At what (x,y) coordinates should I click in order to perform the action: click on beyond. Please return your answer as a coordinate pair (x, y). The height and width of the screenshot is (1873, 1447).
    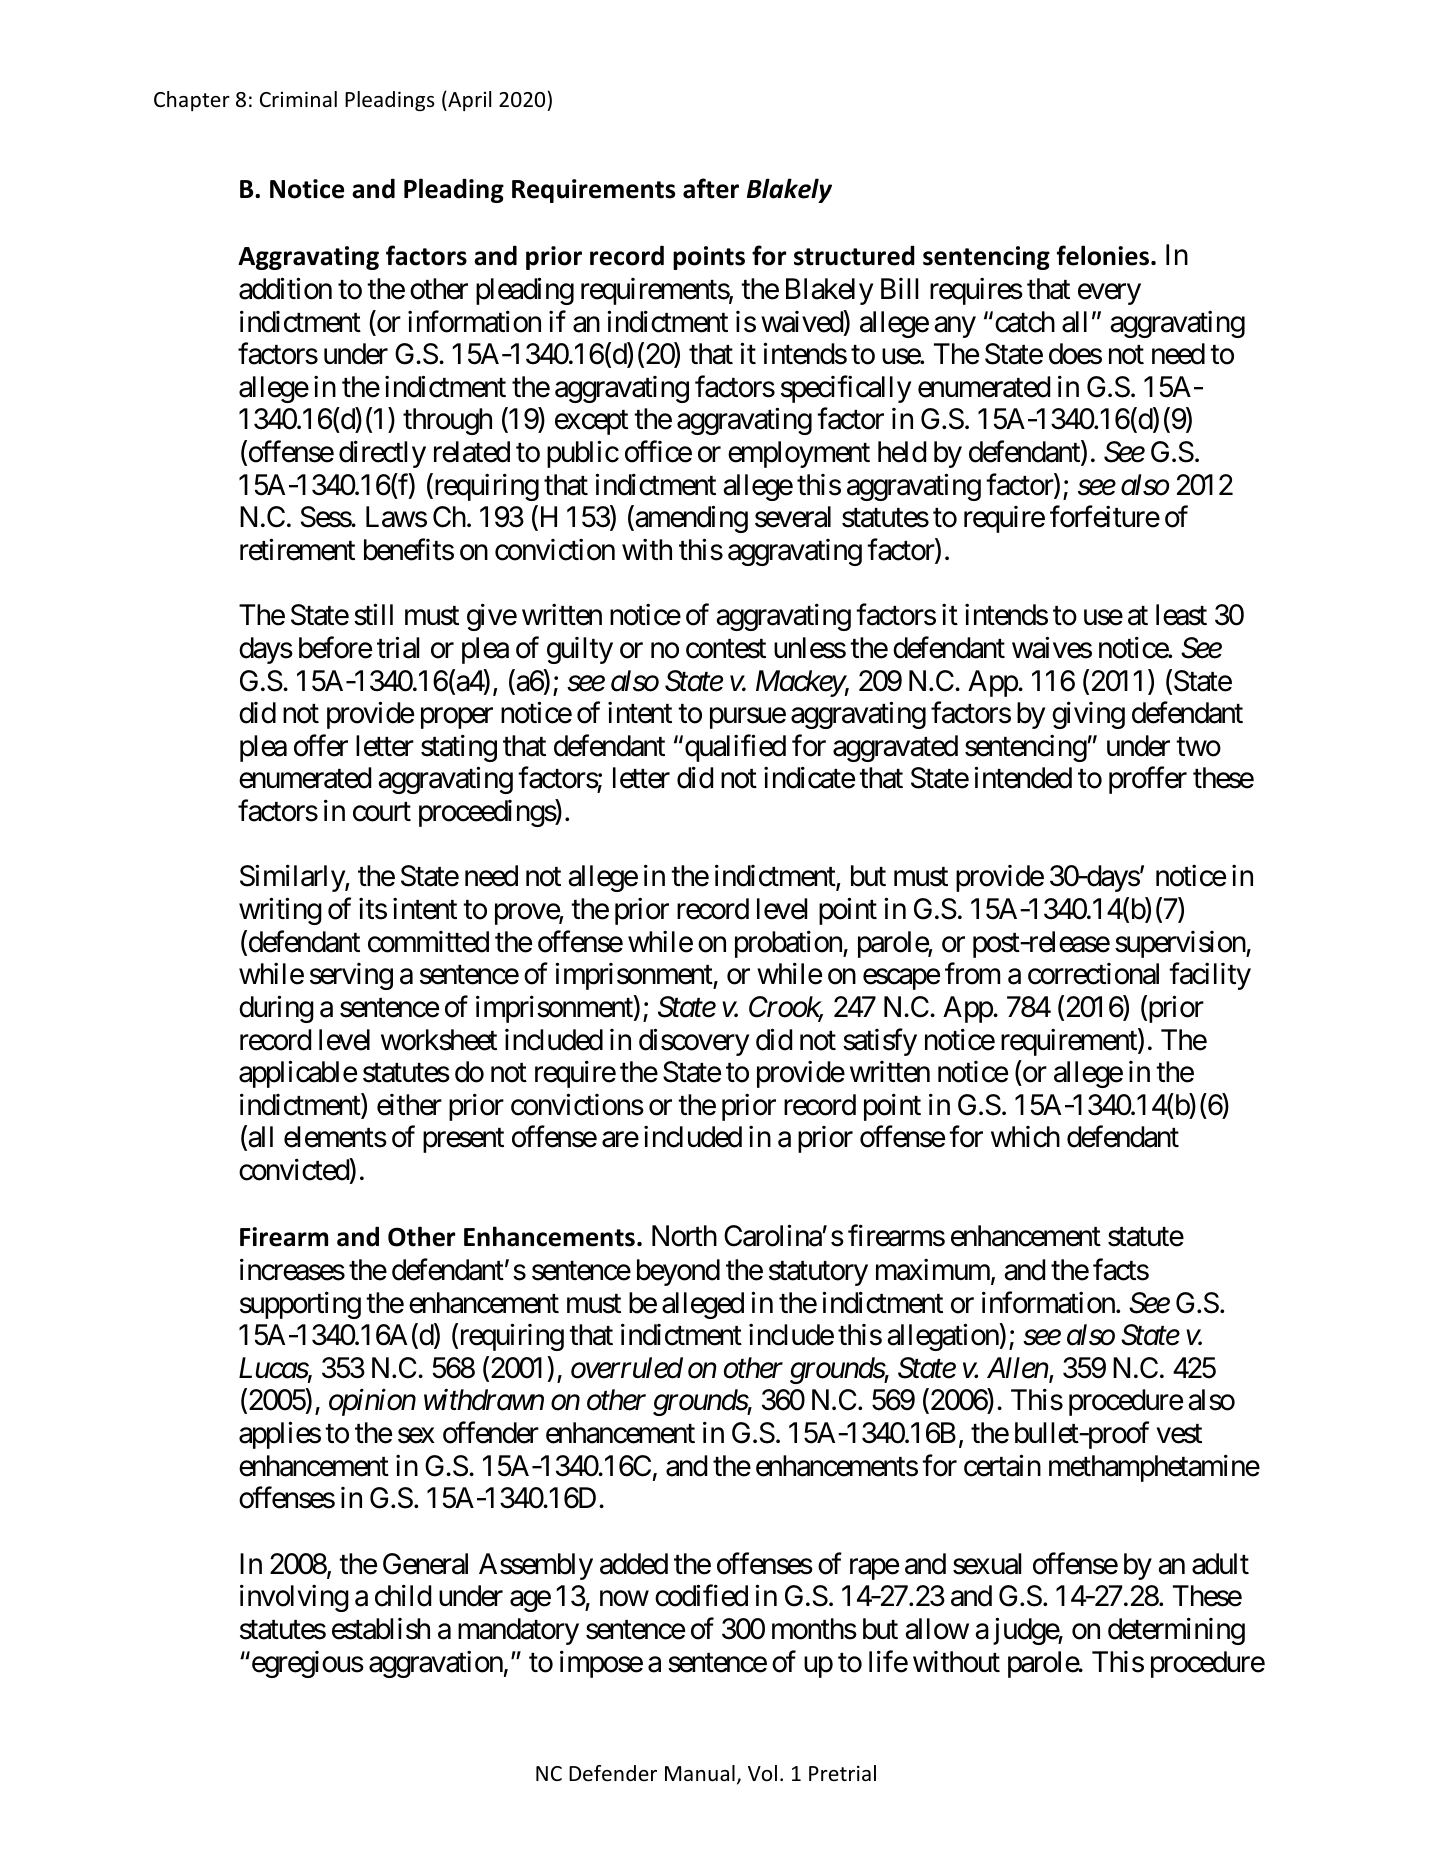
    Looking at the image, I should click on (678, 1272).
